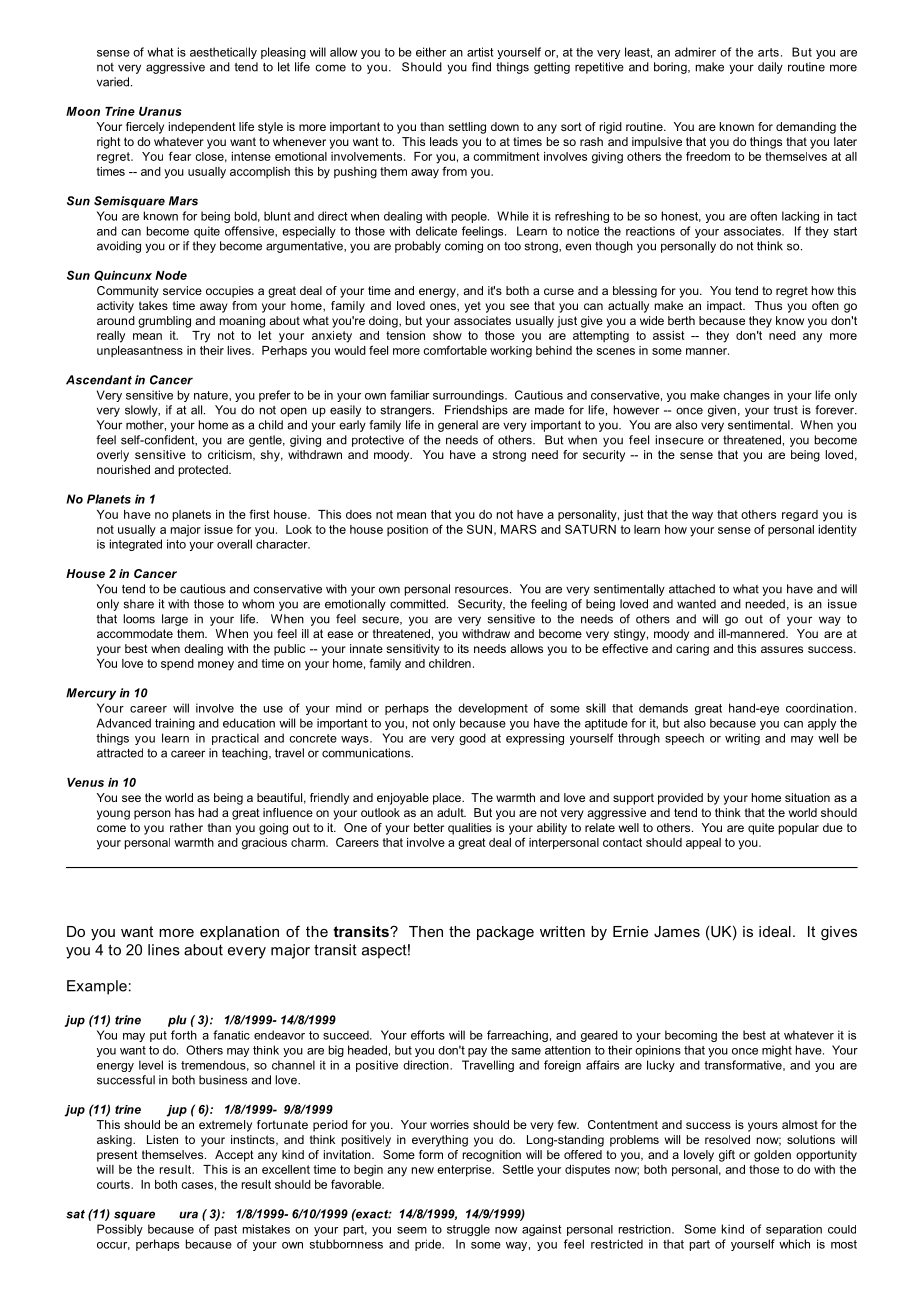 The height and width of the image is (1308, 924). Describe the element at coordinates (468, 1230) in the image. I see `struggle` at that location.
